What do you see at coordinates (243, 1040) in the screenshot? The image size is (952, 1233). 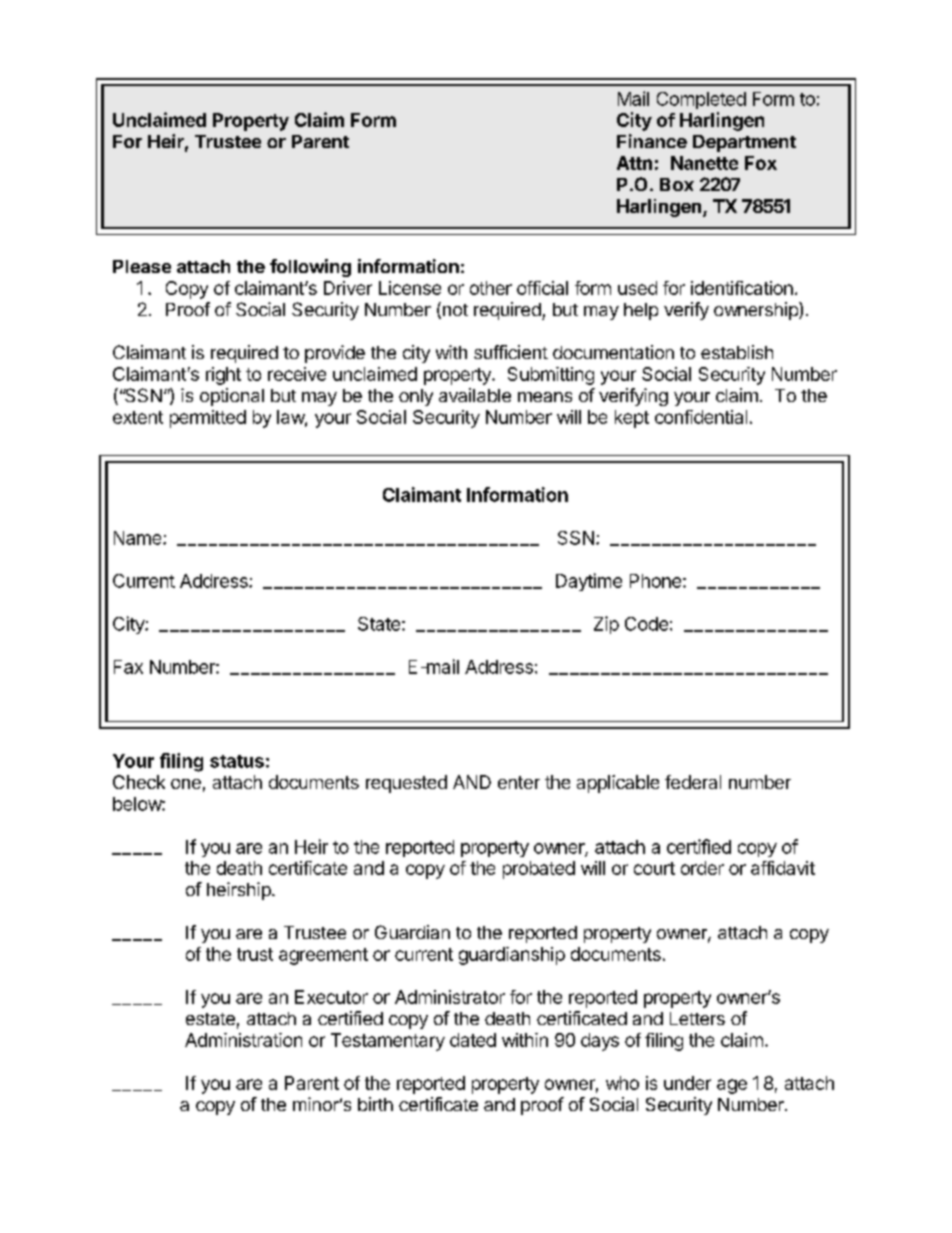 I see `Administration` at bounding box center [243, 1040].
